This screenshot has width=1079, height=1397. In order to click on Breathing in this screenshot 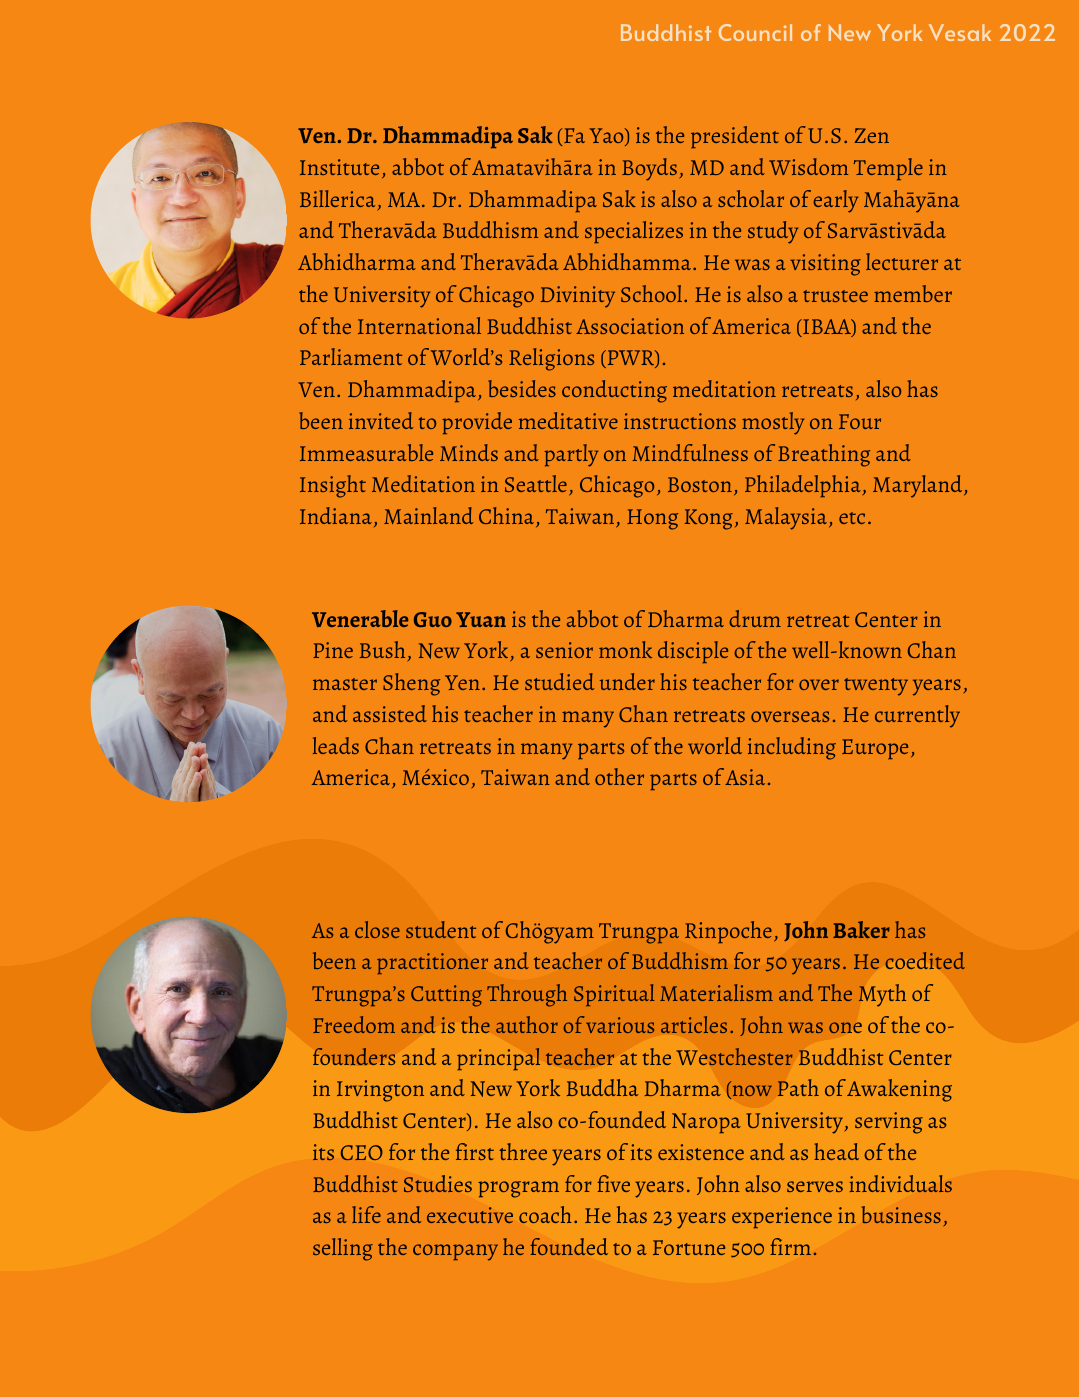, I will do `click(824, 455)`.
